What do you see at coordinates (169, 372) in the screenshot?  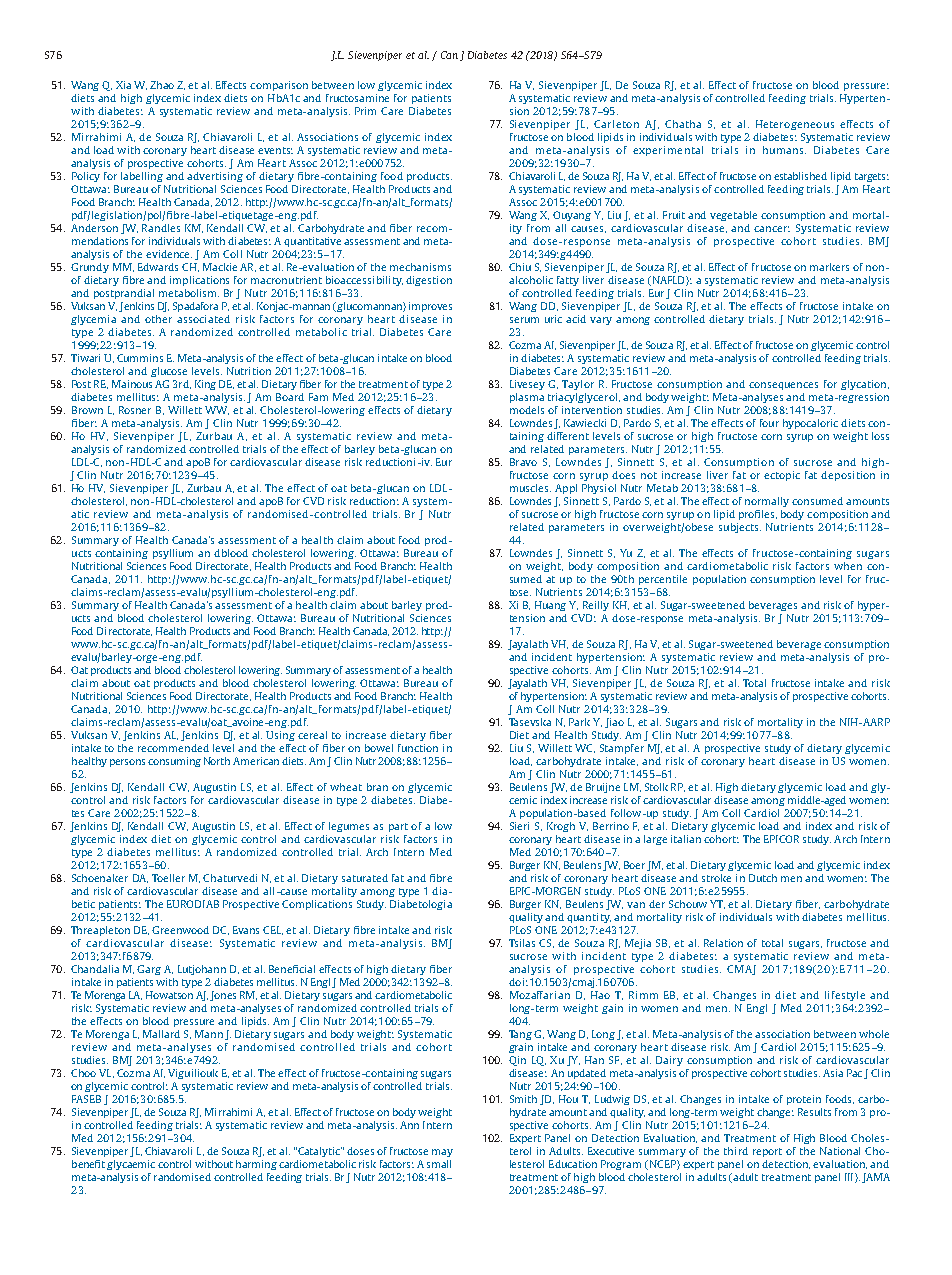 I see `glucose` at bounding box center [169, 372].
